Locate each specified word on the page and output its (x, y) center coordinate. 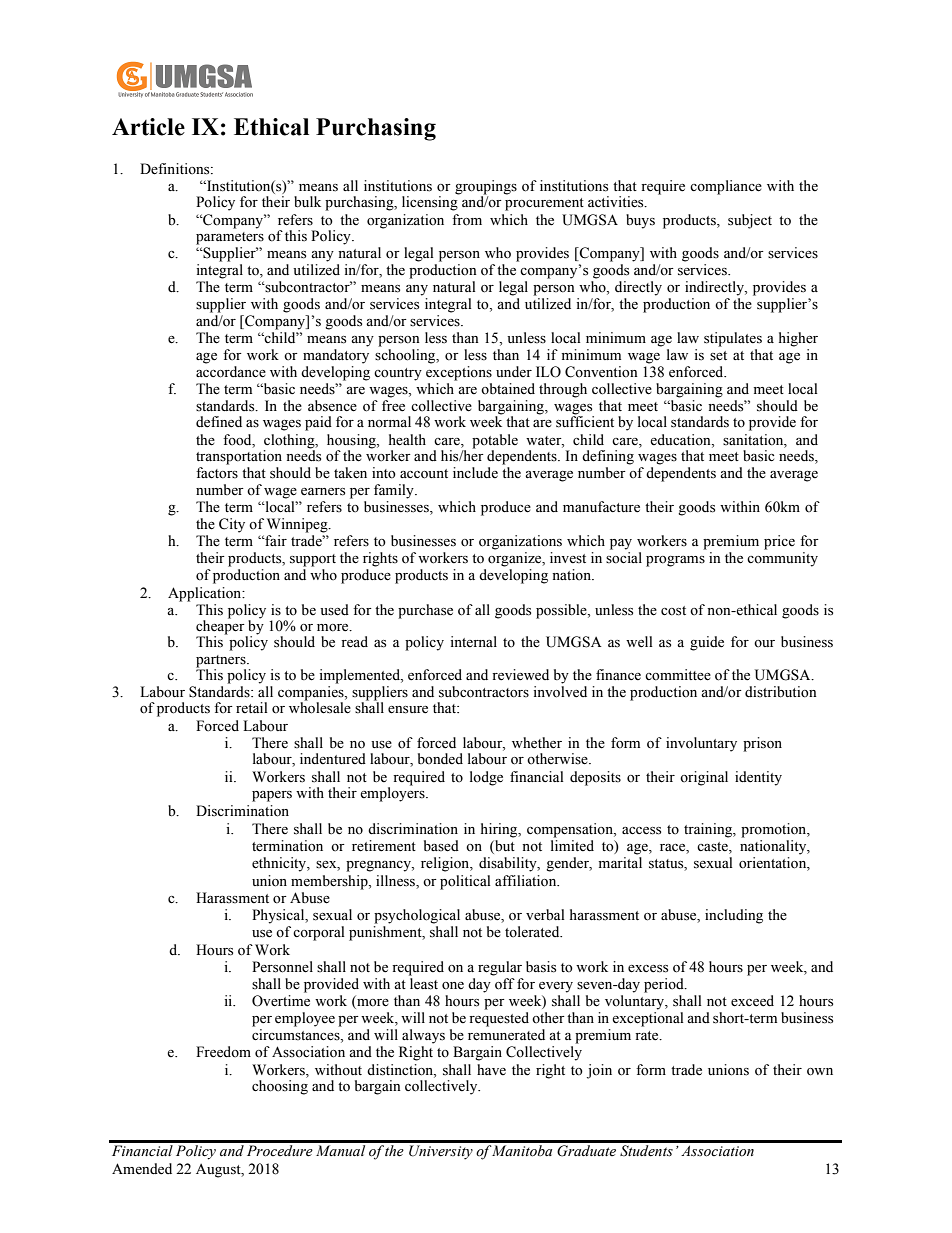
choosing (280, 1087)
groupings (486, 187)
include (475, 473)
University (441, 1152)
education (681, 440)
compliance (726, 187)
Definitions (176, 169)
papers (272, 796)
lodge (486, 778)
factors (217, 473)
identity (758, 778)
